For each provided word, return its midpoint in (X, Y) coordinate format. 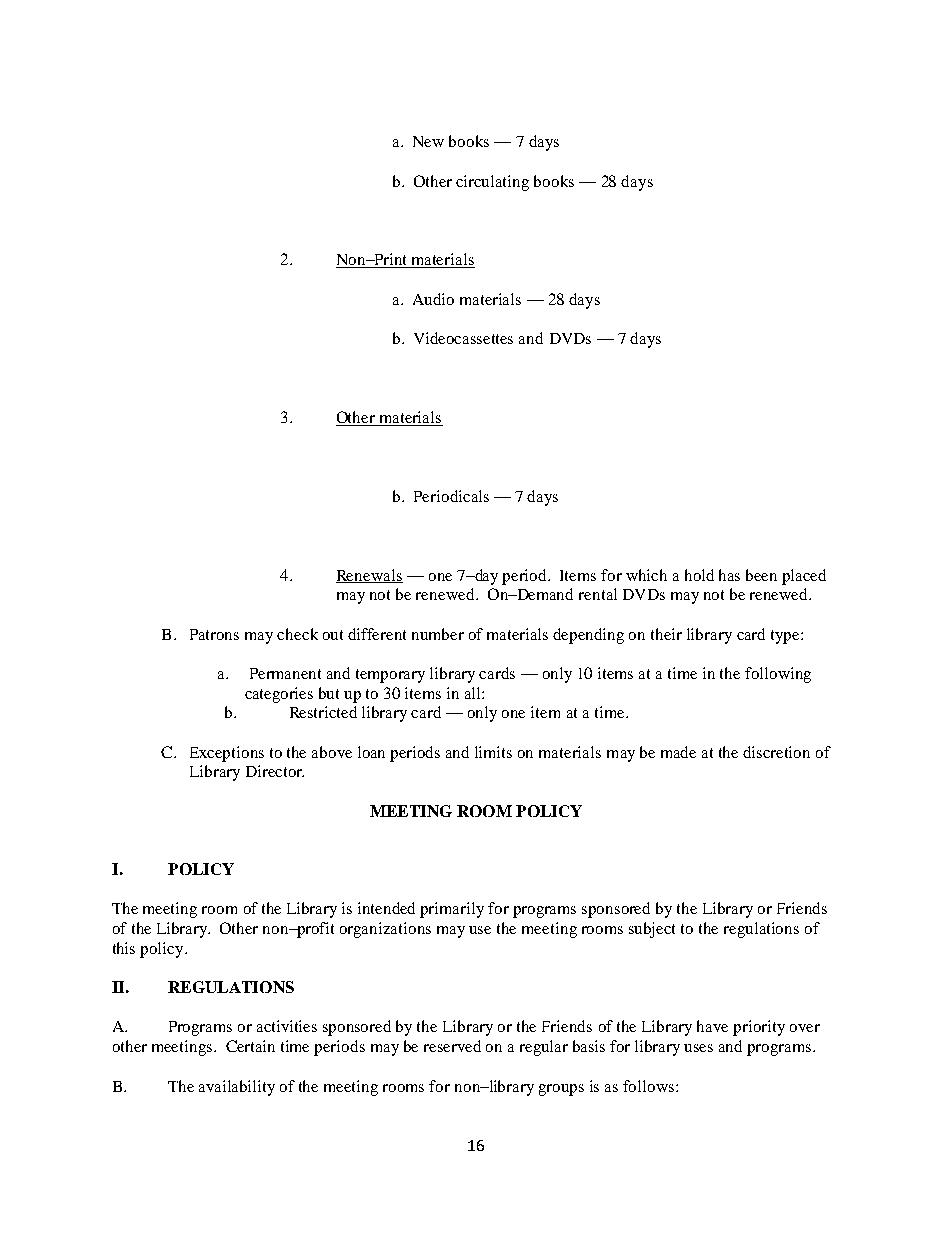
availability (237, 1088)
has (729, 575)
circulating (492, 183)
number (438, 634)
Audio (433, 299)
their (666, 634)
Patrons (214, 634)
